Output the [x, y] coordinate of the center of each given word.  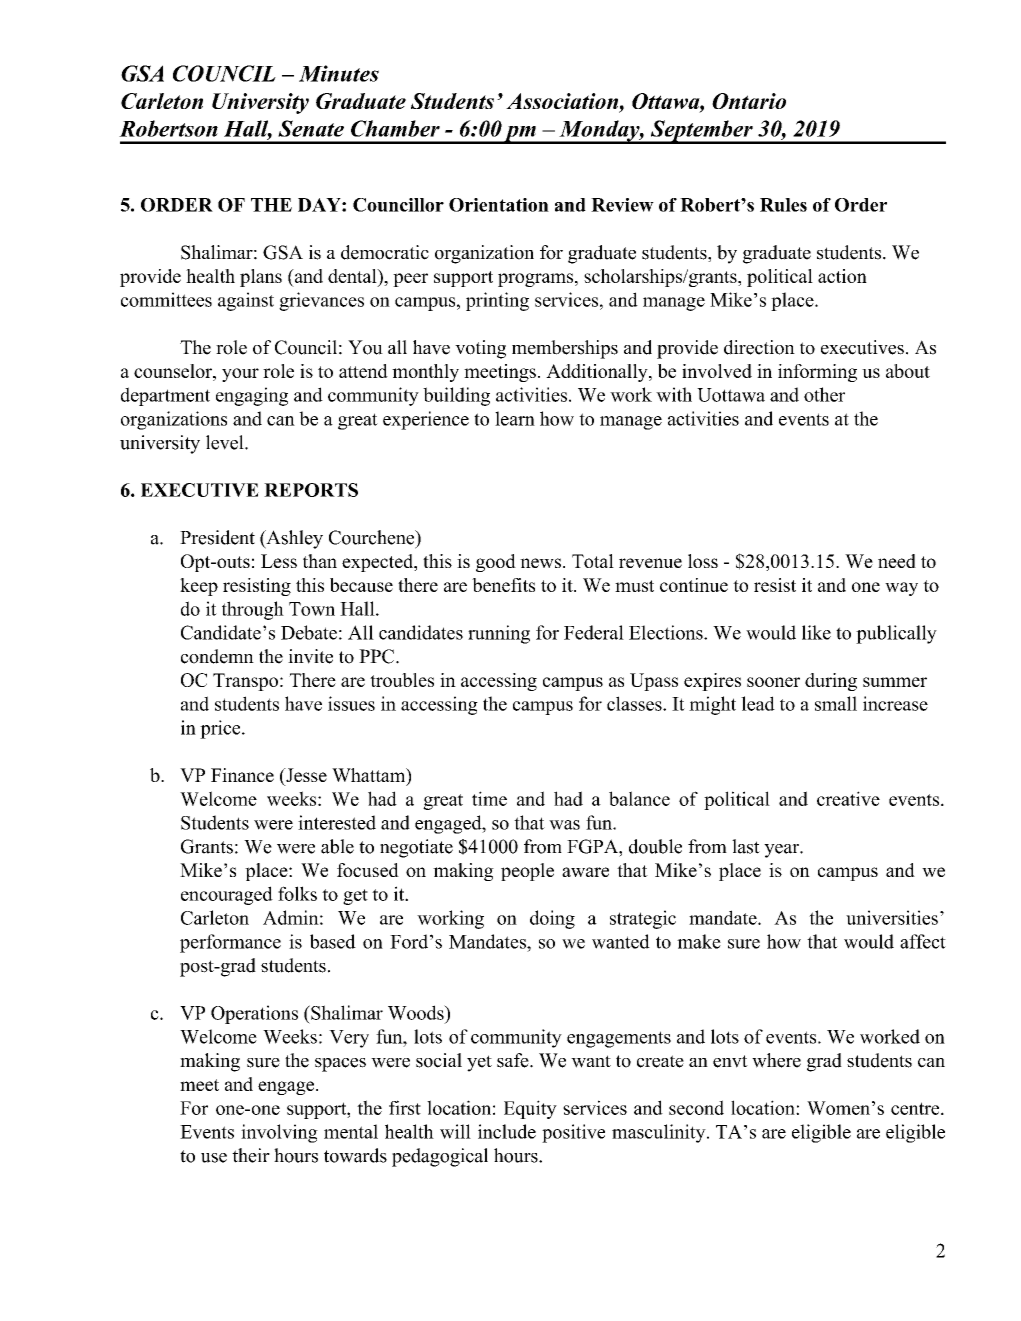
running [499, 634]
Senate [311, 128]
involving [279, 1133]
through [253, 610]
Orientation [499, 205]
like [816, 632]
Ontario [749, 101]
